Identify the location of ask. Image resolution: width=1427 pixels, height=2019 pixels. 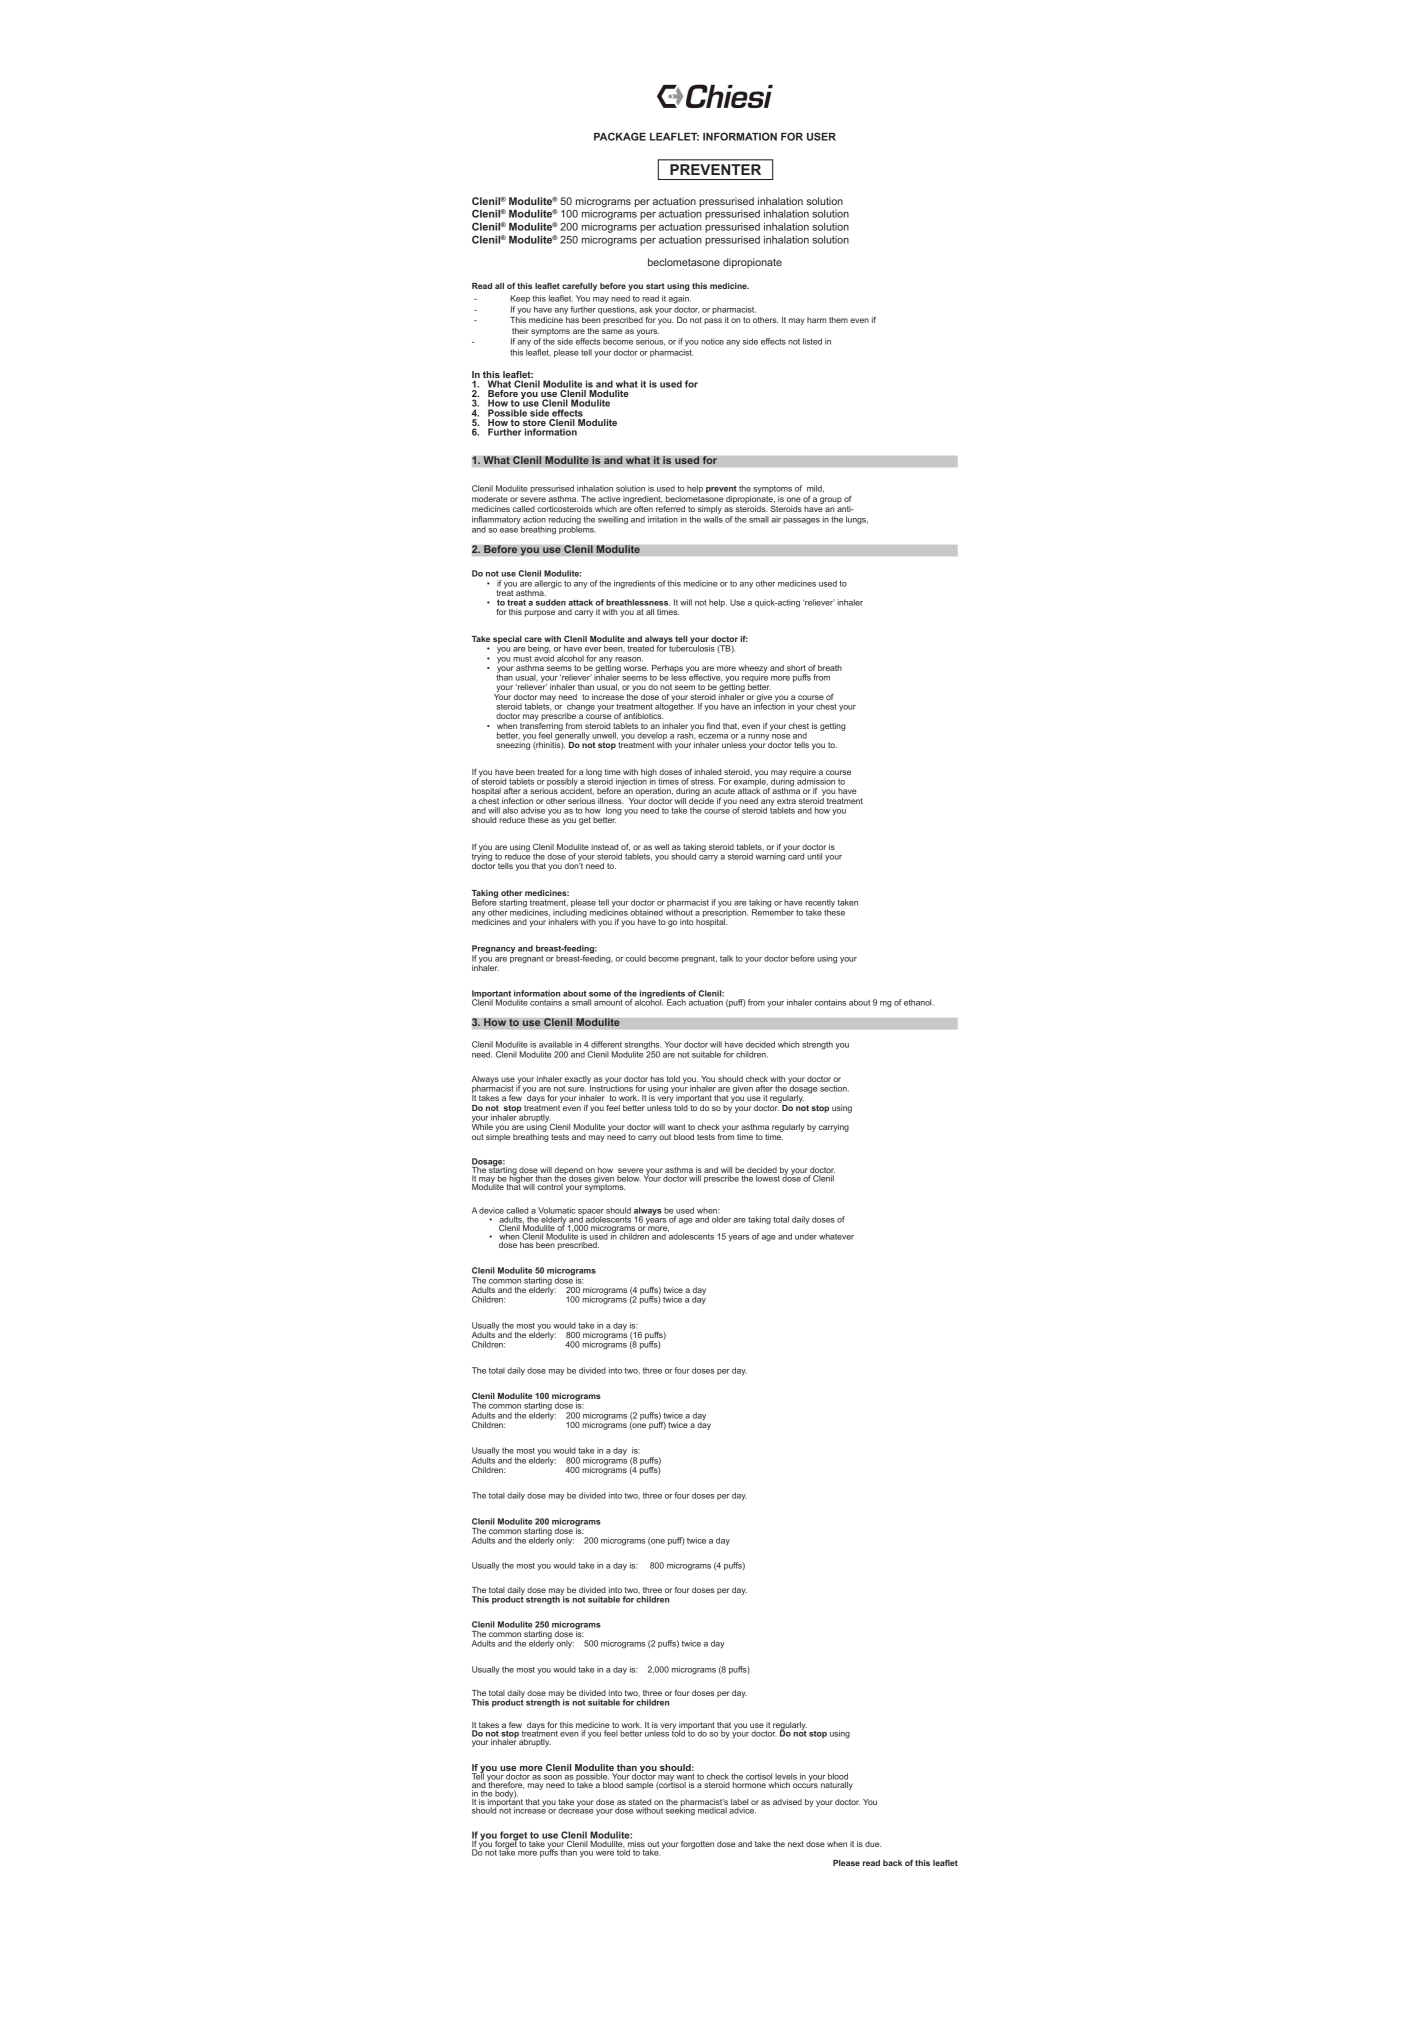
(646, 309).
